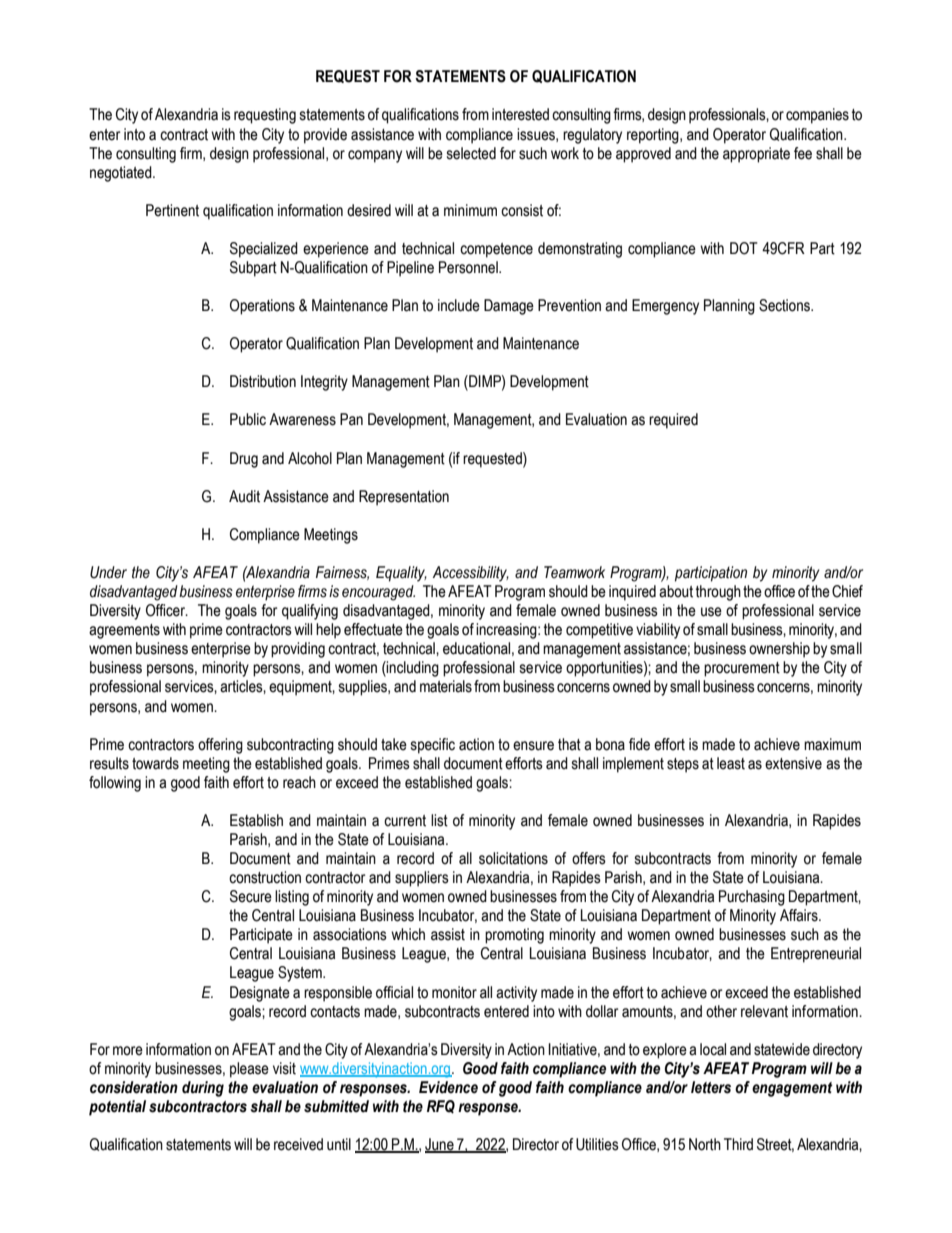 Image resolution: width=952 pixels, height=1233 pixels. What do you see at coordinates (433, 746) in the image?
I see `specific` at bounding box center [433, 746].
